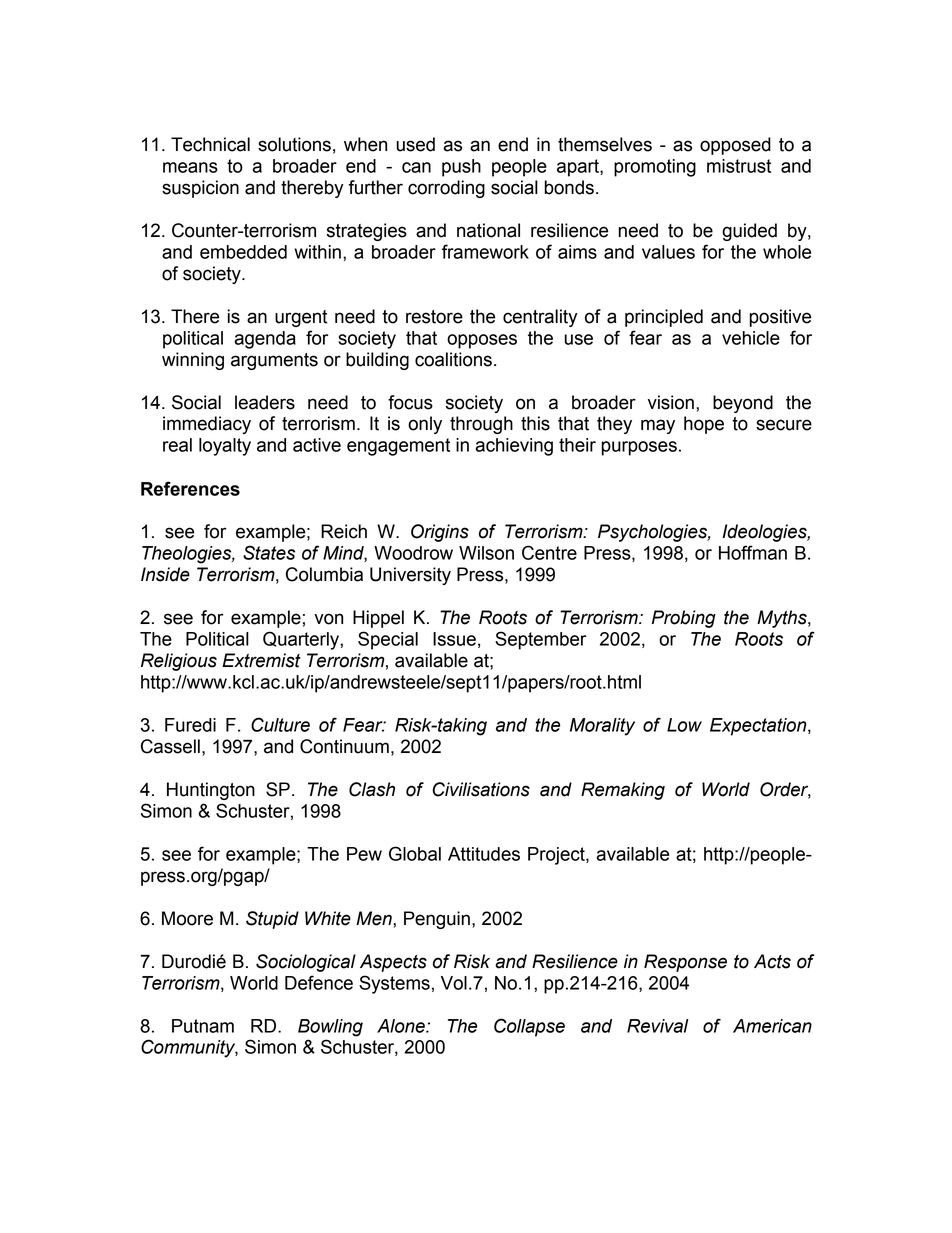 The width and height of the screenshot is (952, 1233). I want to click on Extremist, so click(261, 660).
